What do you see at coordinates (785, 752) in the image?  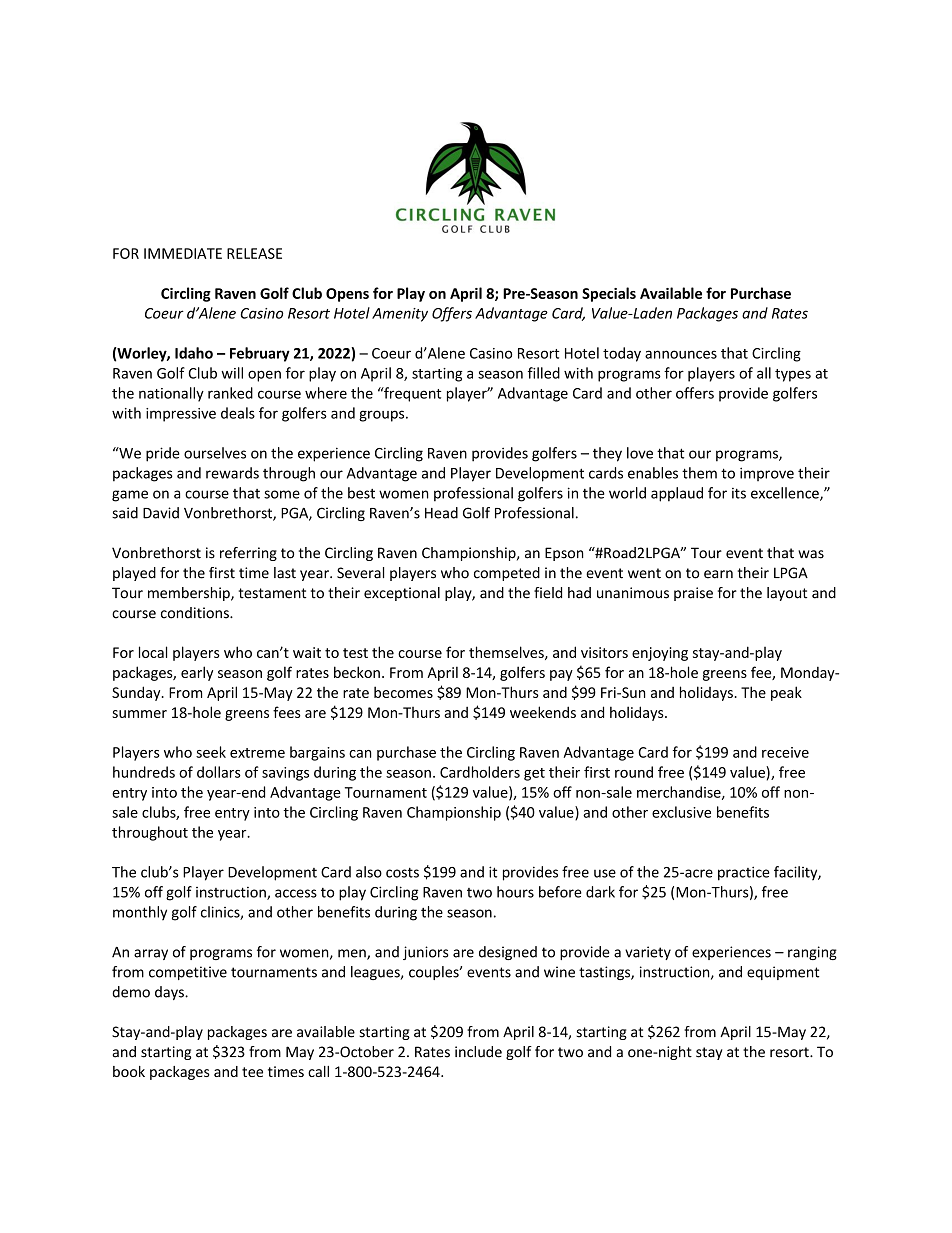 I see `receive` at bounding box center [785, 752].
